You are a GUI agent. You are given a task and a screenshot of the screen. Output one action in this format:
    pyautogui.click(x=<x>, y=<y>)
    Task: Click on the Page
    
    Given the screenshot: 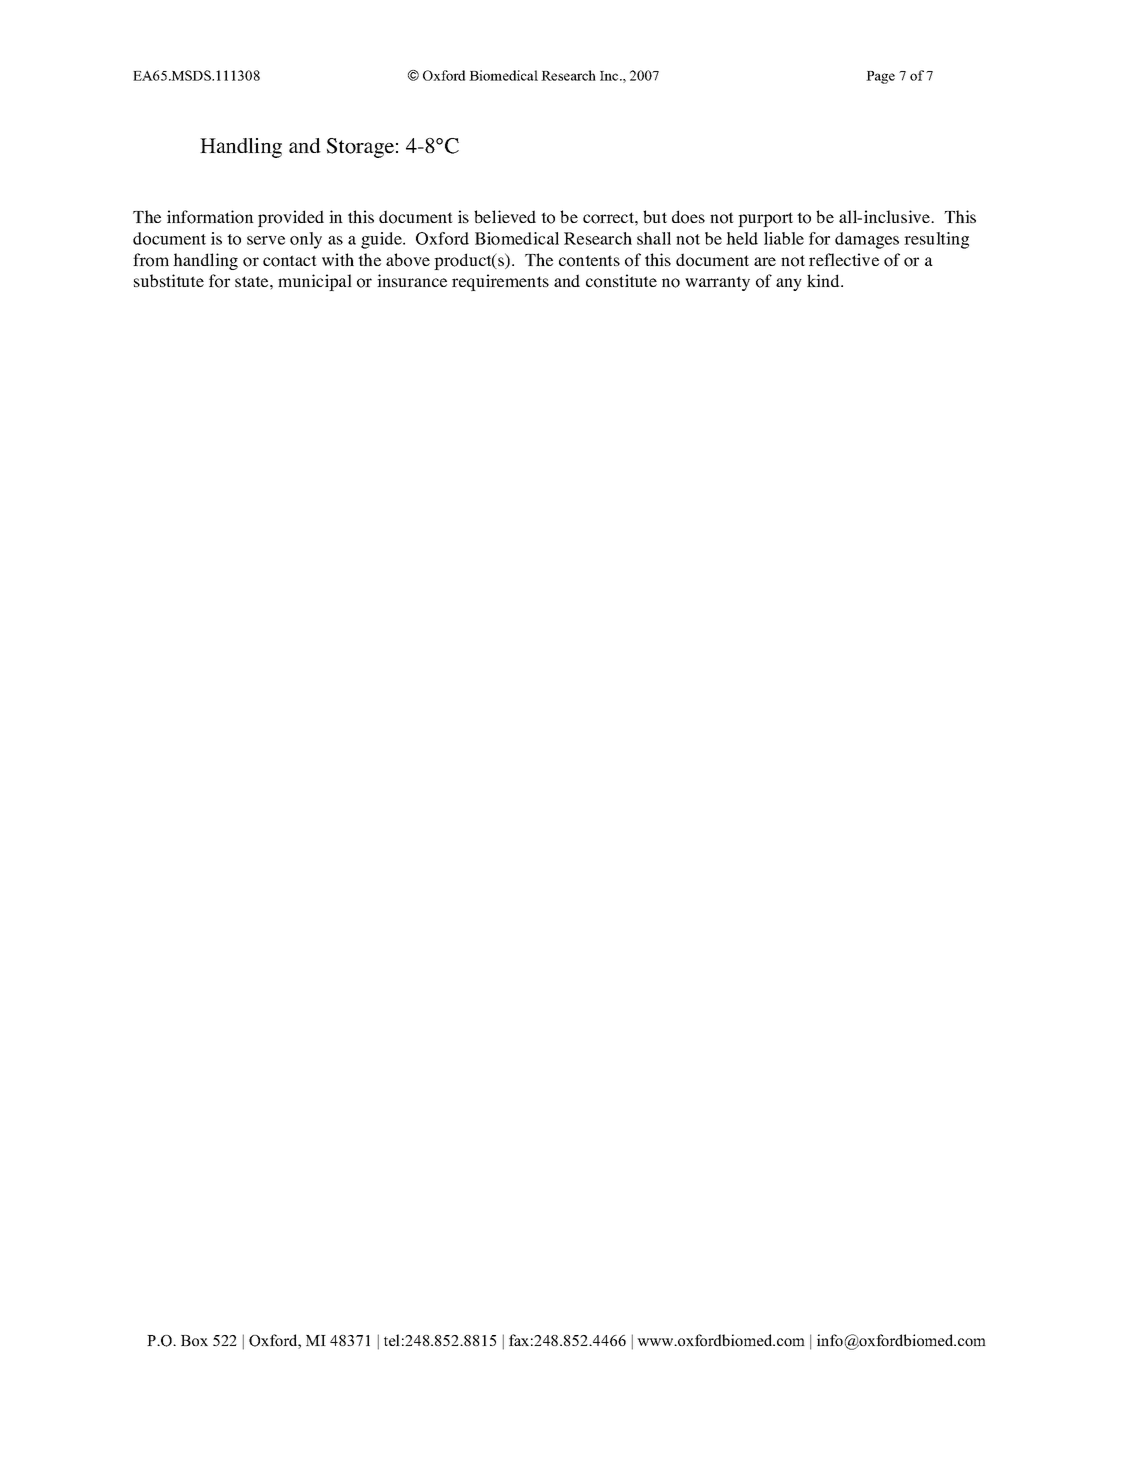 What is the action you would take?
    pyautogui.click(x=880, y=77)
